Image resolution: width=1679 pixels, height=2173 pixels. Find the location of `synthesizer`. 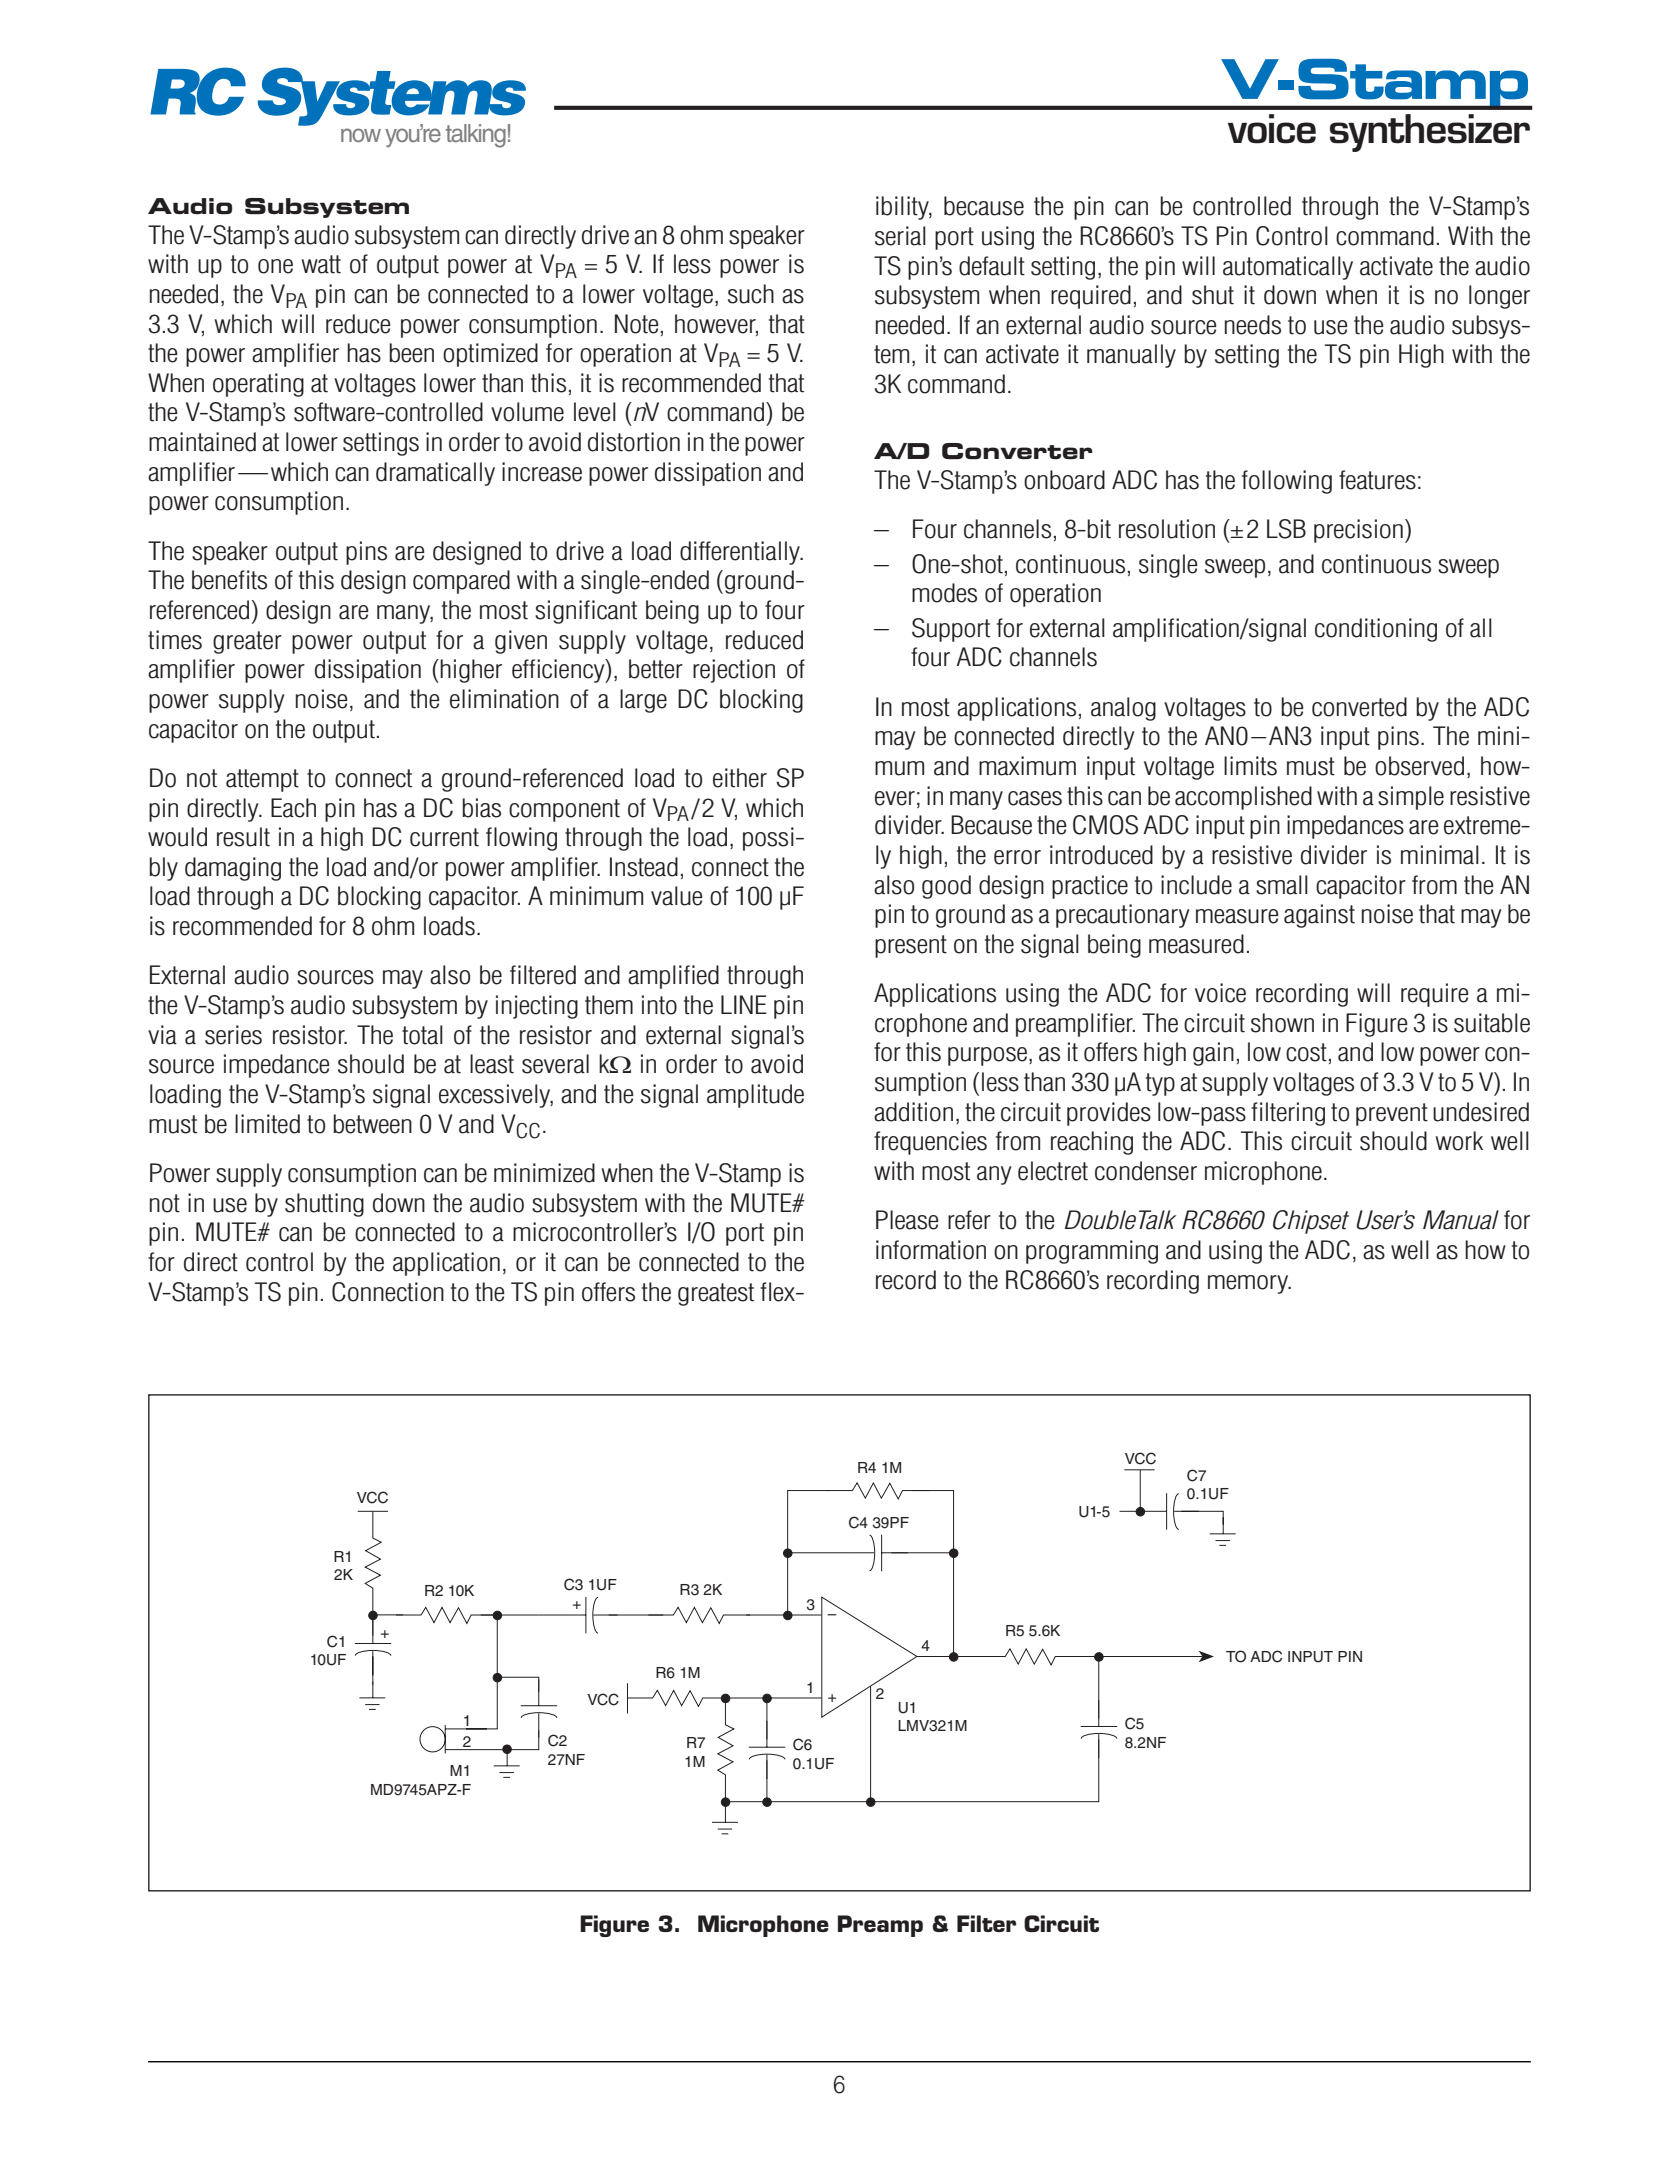

synthesizer is located at coordinates (1430, 133).
